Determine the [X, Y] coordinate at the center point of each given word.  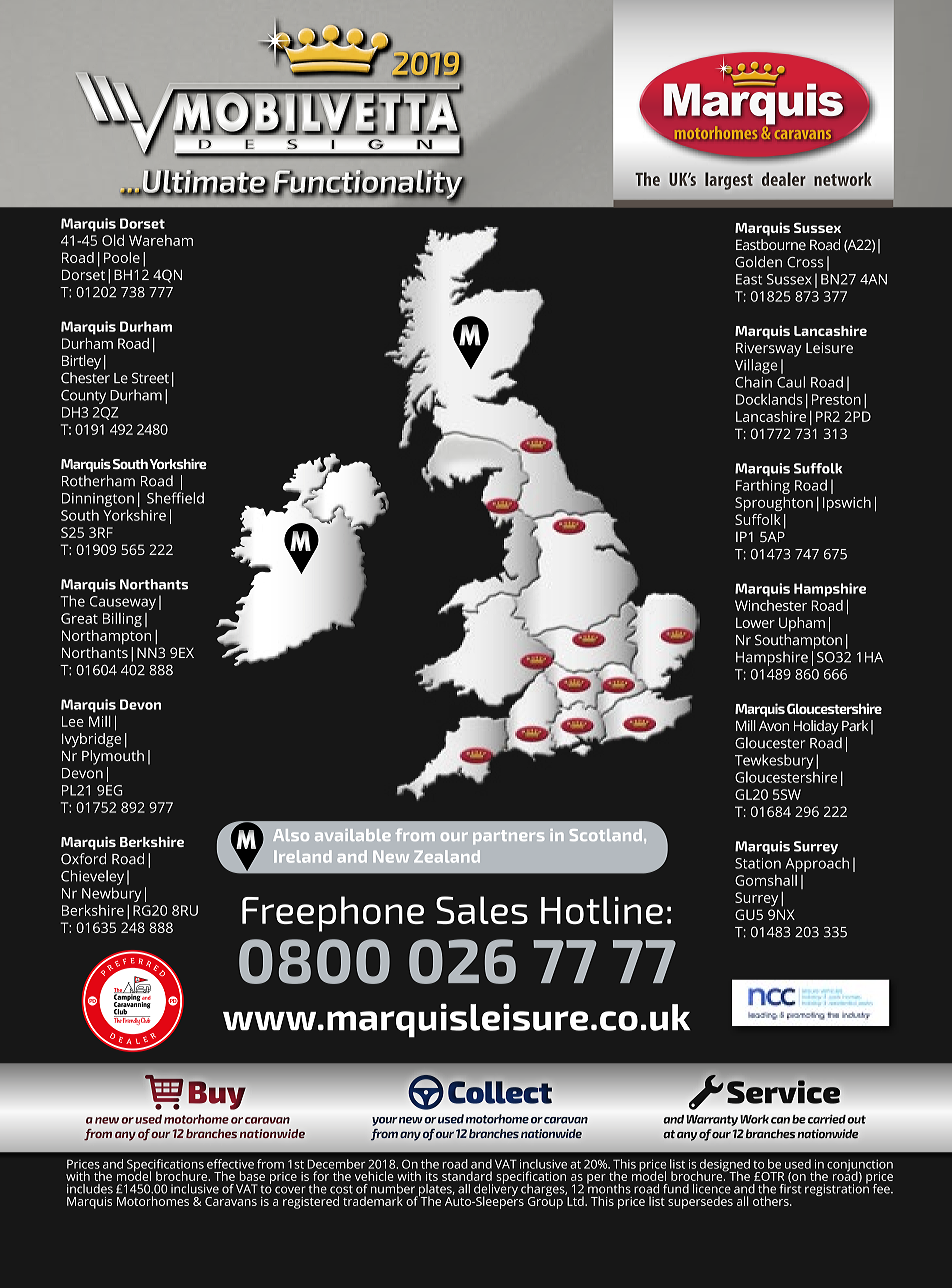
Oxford [83, 859]
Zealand [447, 856]
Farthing [763, 486]
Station [758, 863]
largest [729, 181]
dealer [784, 179]
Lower [755, 622]
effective [230, 1164]
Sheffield [175, 498]
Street [150, 378]
